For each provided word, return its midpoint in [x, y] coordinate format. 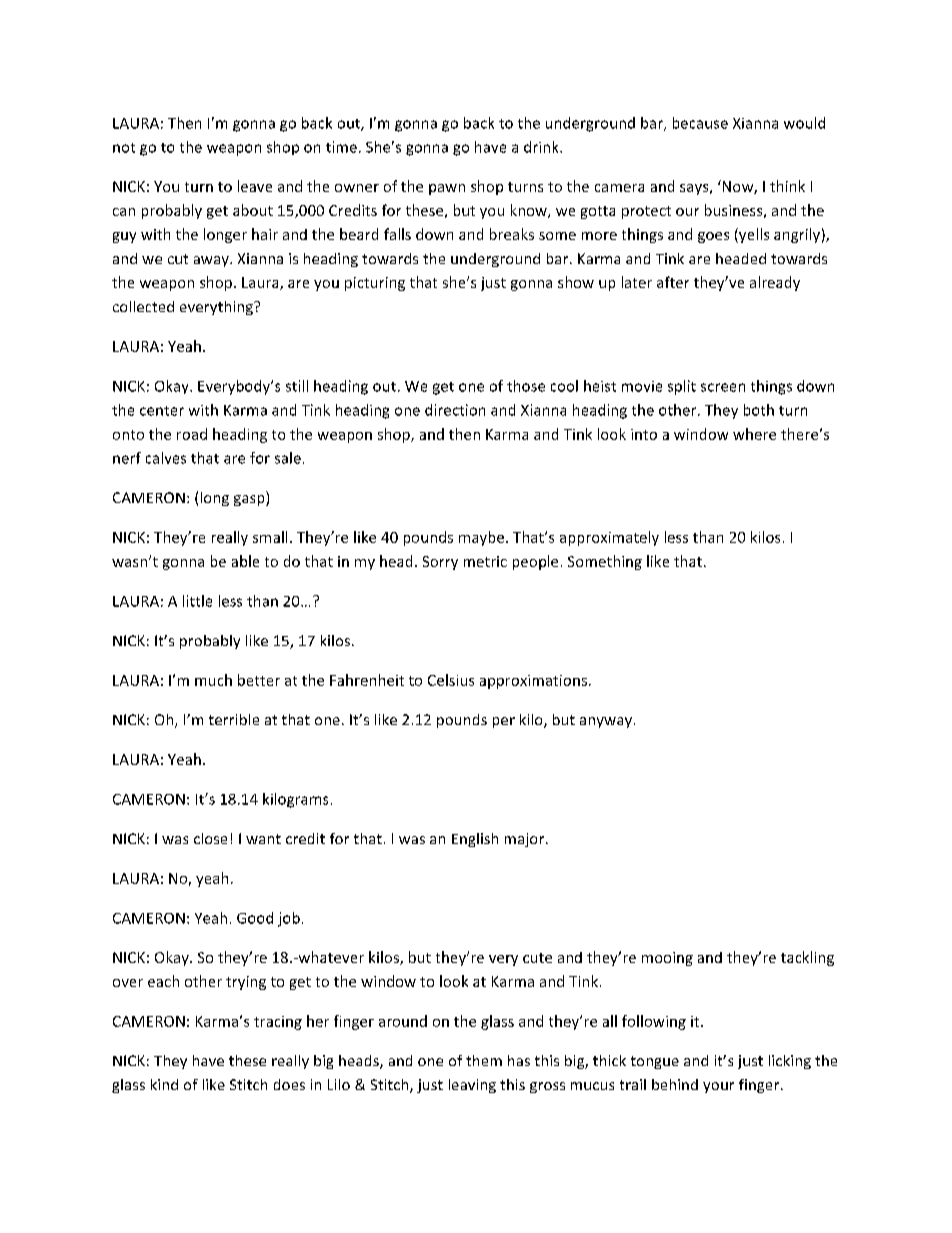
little [197, 601]
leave [255, 186]
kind [164, 1084]
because [700, 123]
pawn [447, 189]
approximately [609, 538]
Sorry [440, 563]
